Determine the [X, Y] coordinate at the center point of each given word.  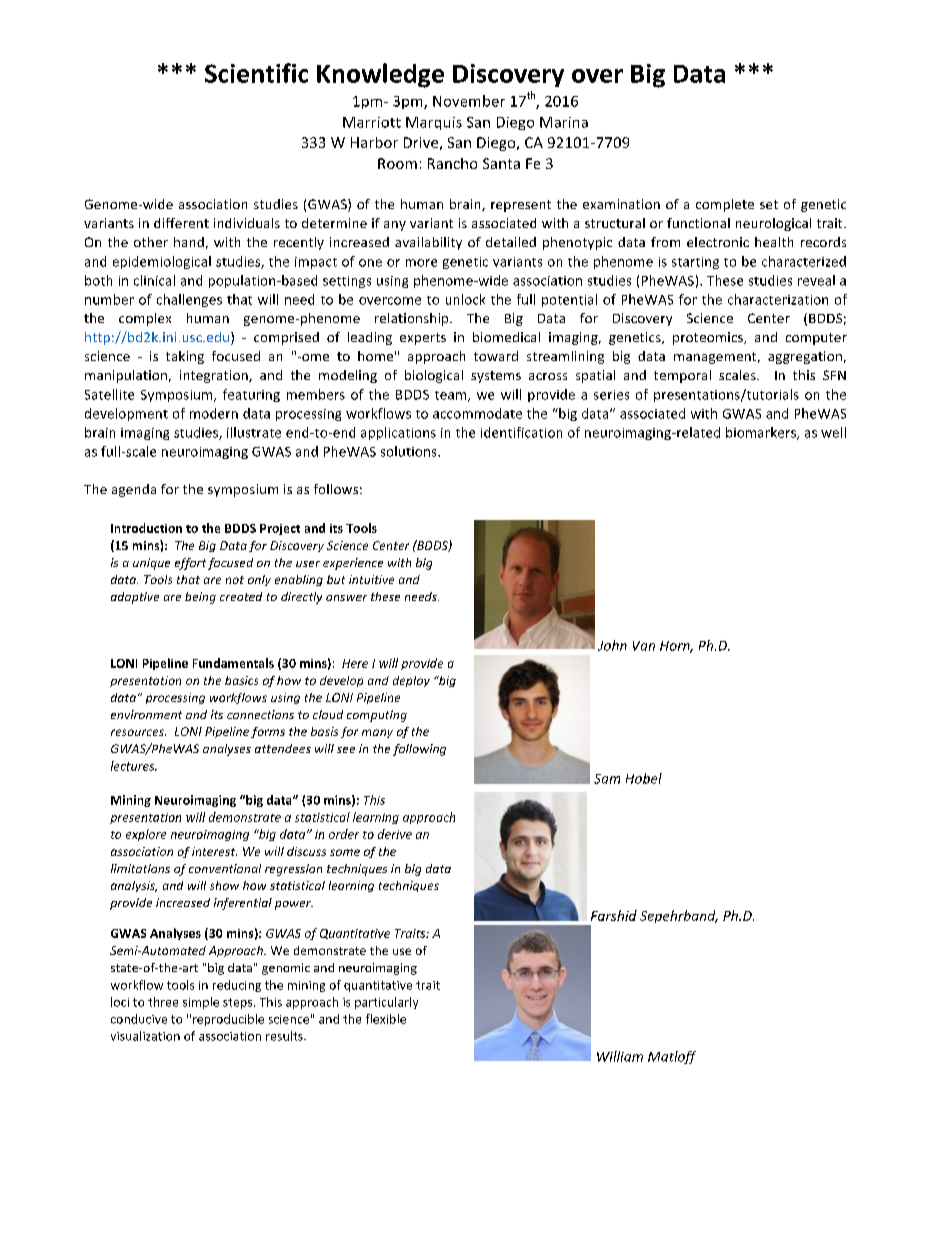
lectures [134, 766]
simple [201, 1003]
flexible [386, 1019]
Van [644, 646]
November [469, 101]
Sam [607, 779]
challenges [189, 300]
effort [190, 564]
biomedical [506, 337]
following [419, 750]
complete [725, 205]
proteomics [709, 338]
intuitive [371, 579]
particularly [386, 1003]
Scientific [256, 73]
